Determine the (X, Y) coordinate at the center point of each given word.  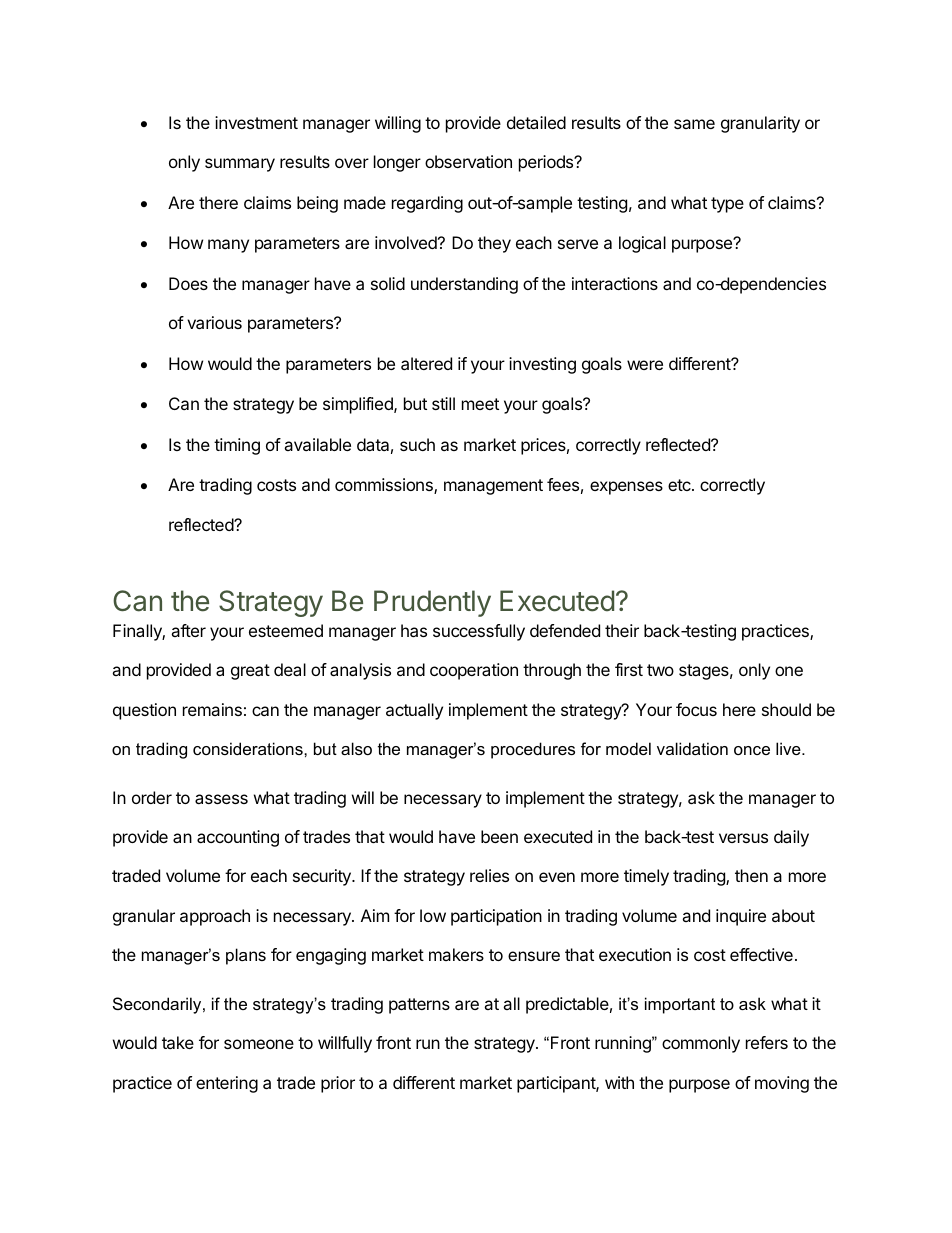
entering (227, 1084)
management (493, 487)
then (751, 875)
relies (489, 875)
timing (237, 446)
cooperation (474, 671)
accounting (238, 838)
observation (468, 161)
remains (212, 709)
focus (696, 709)
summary (240, 165)
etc (680, 485)
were (645, 365)
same (694, 124)
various (214, 322)
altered (426, 363)
